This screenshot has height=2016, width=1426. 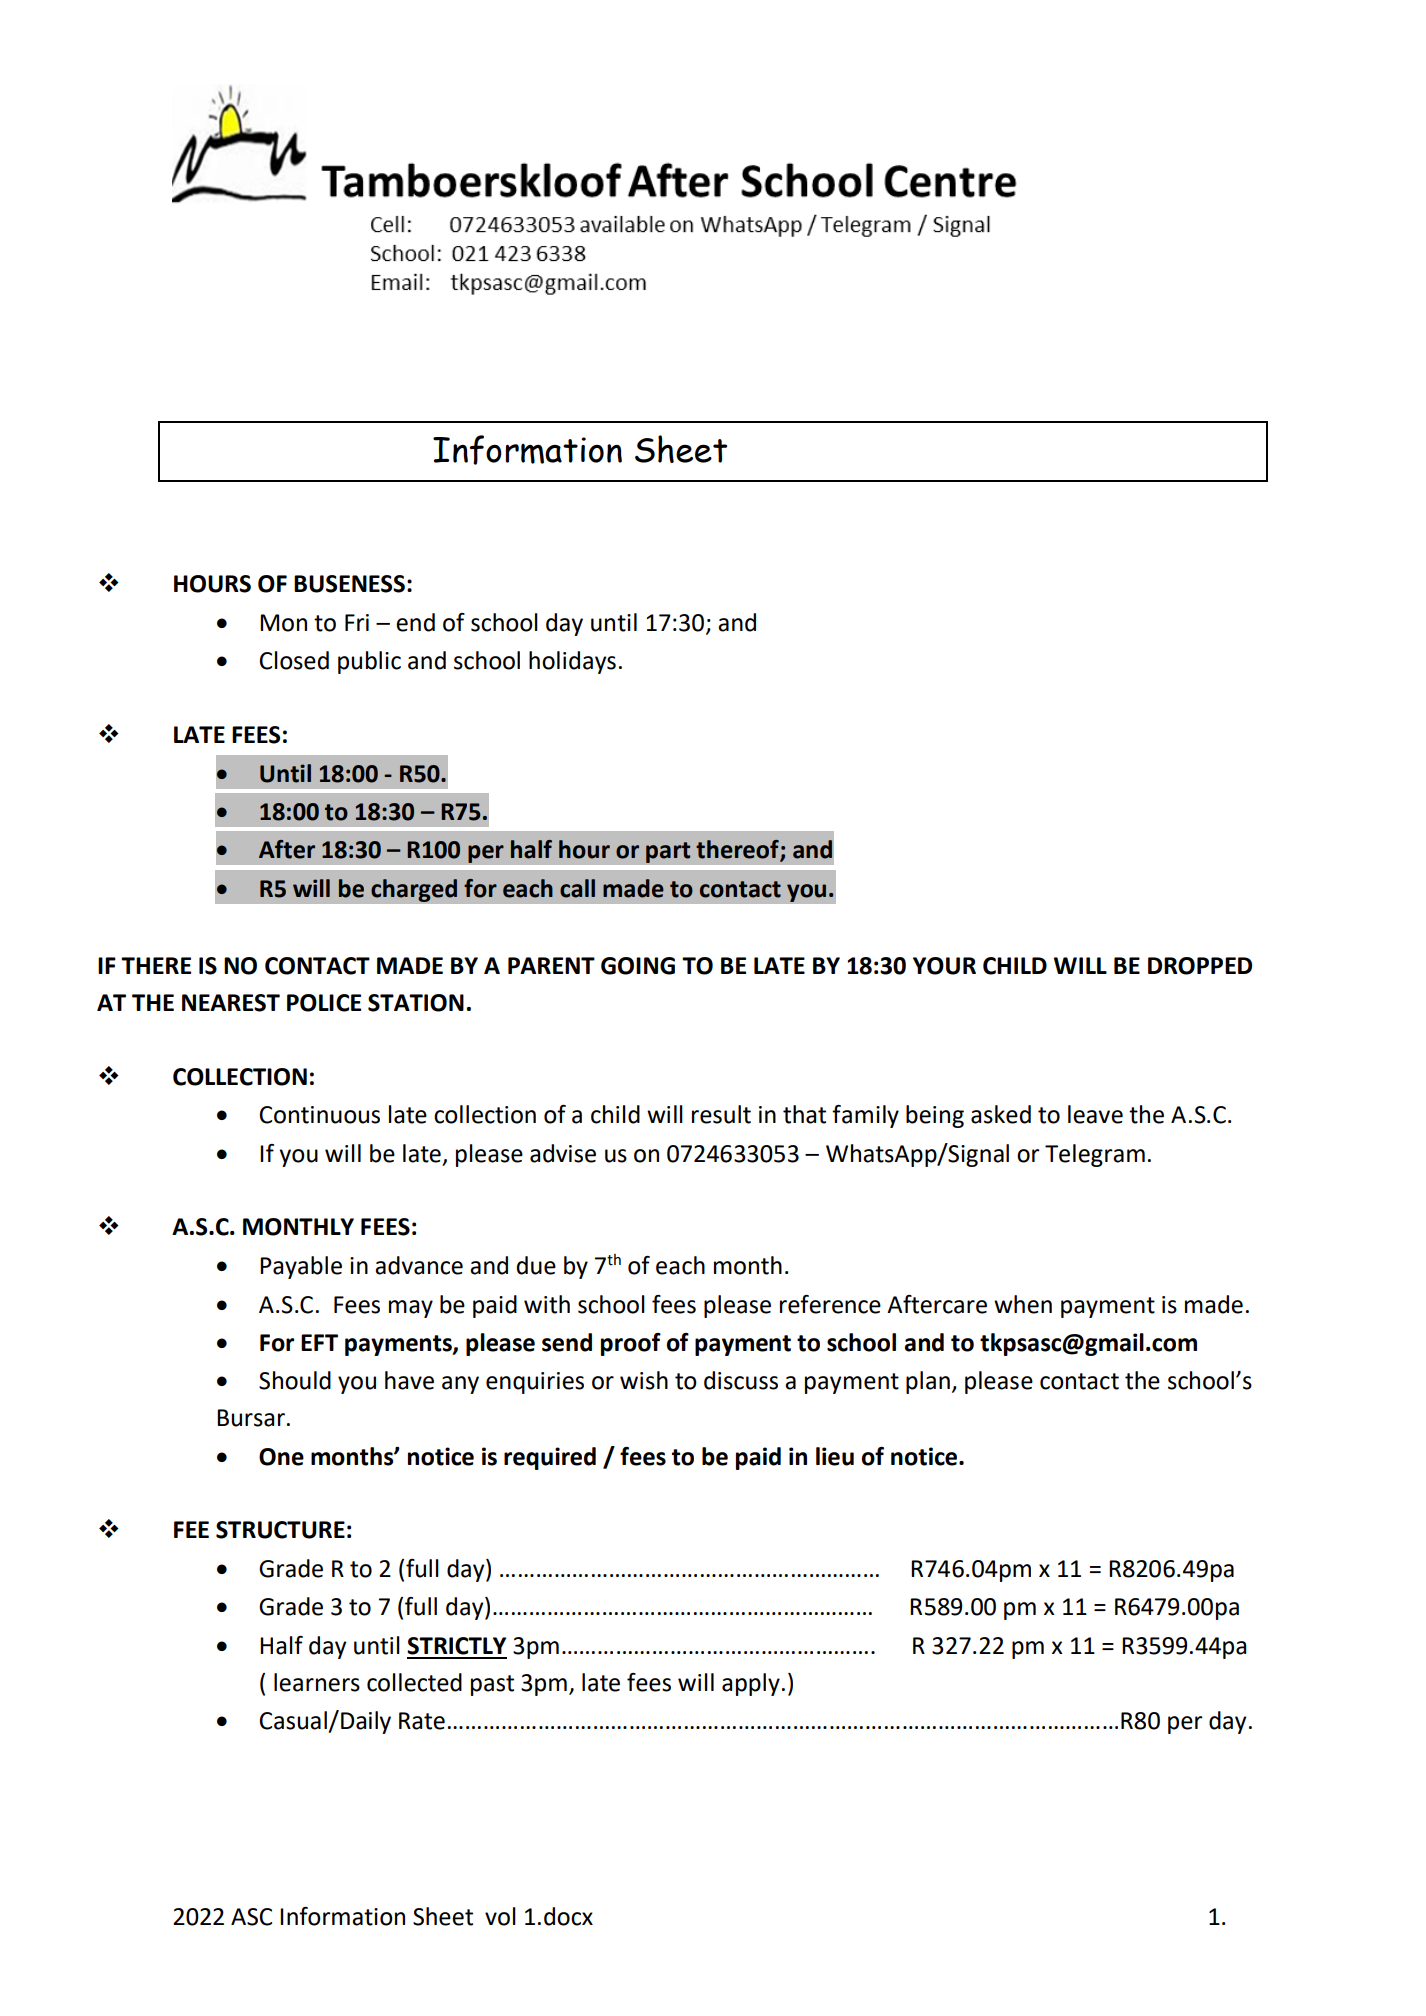 I want to click on reference, so click(x=830, y=1304).
